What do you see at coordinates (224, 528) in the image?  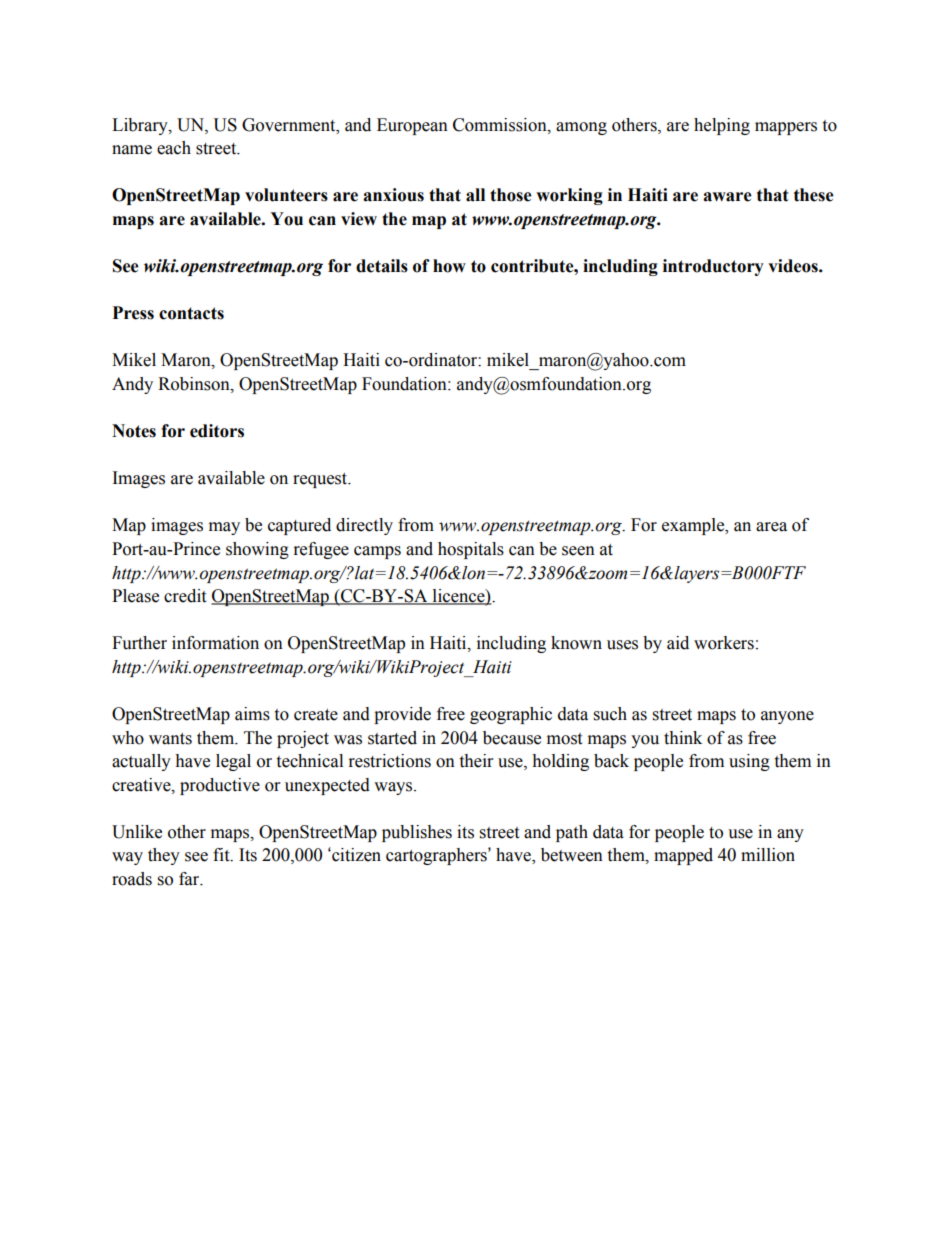 I see `may` at bounding box center [224, 528].
